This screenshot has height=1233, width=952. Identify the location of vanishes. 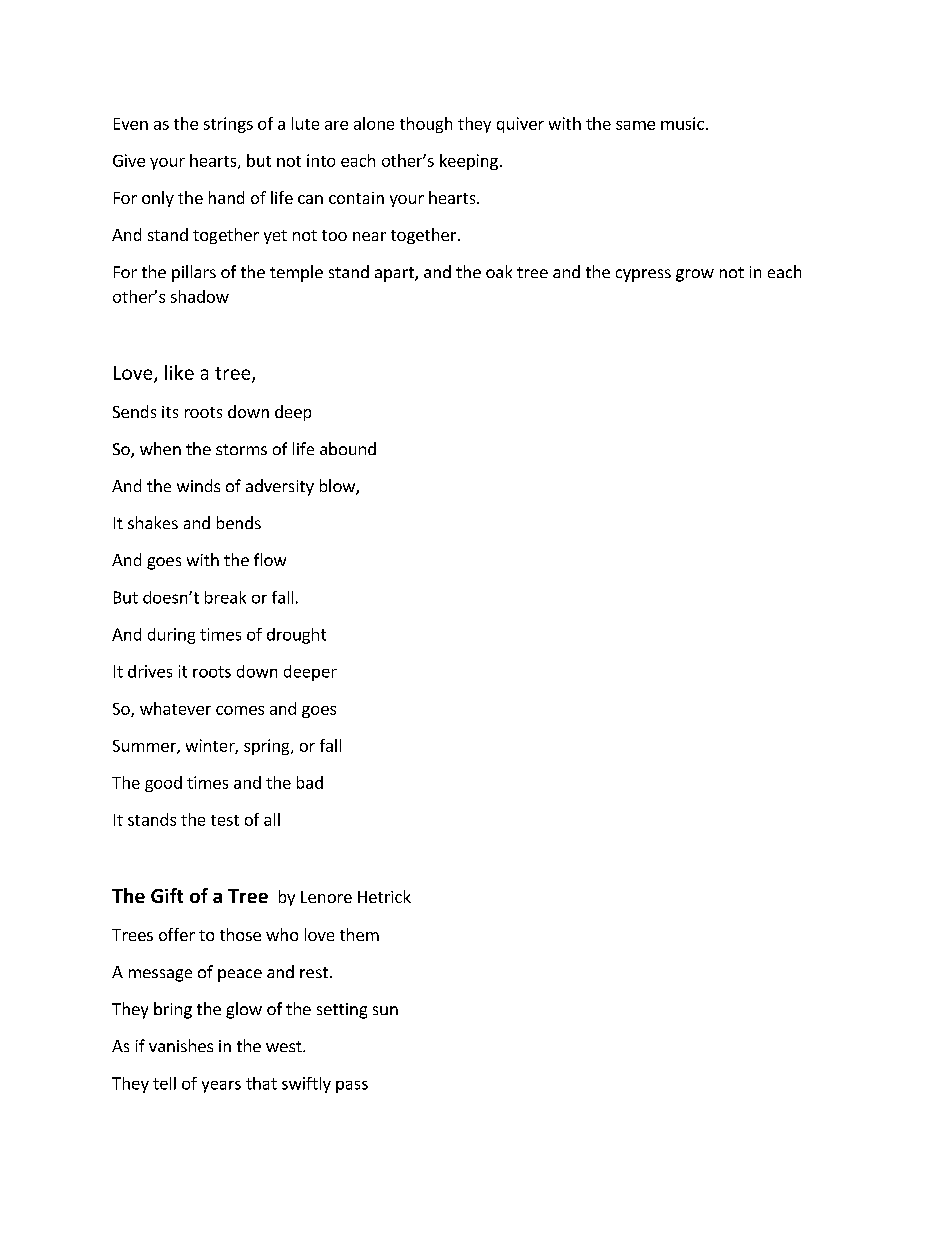
(181, 1045).
